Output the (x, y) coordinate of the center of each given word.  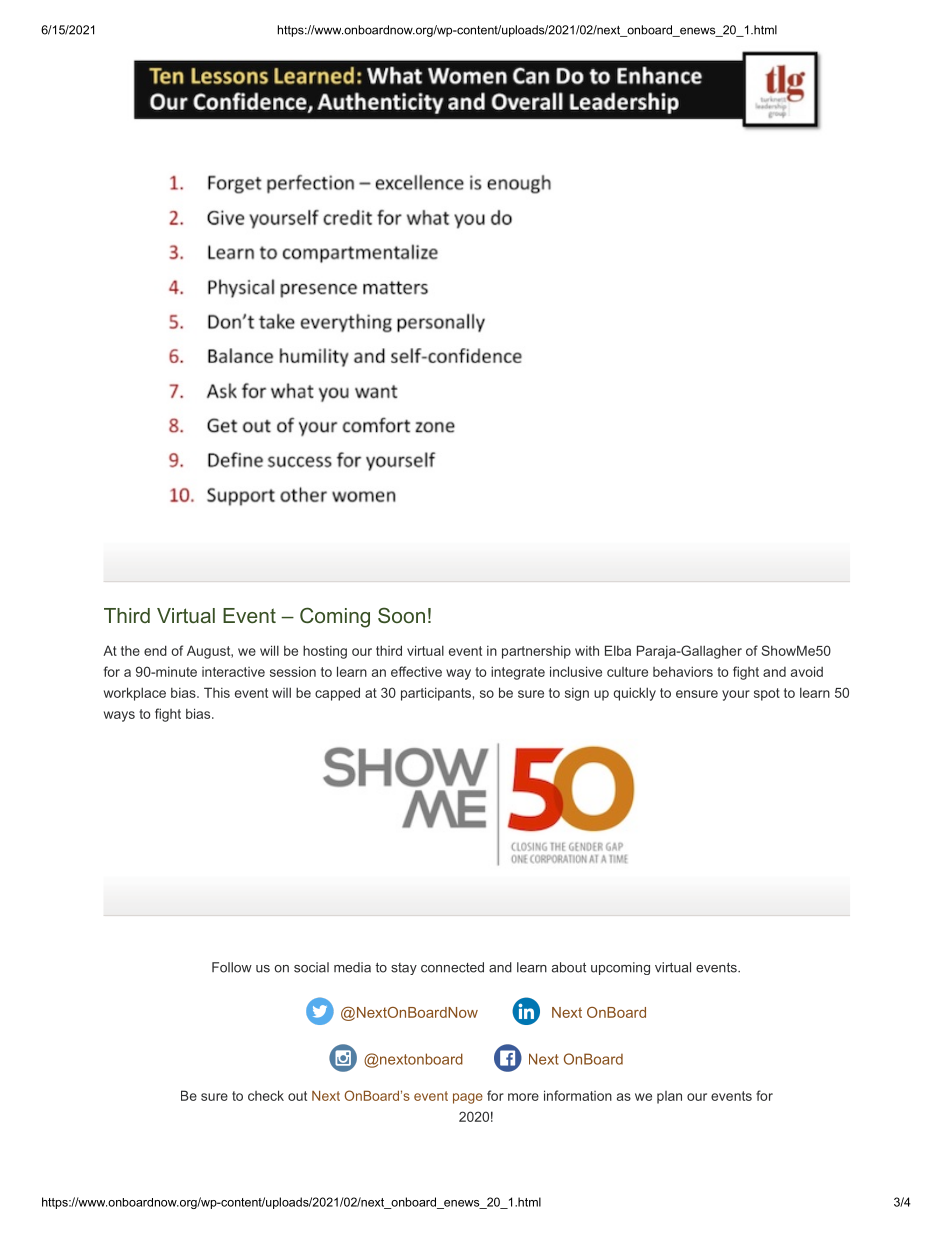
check (266, 1095)
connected (452, 967)
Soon (401, 615)
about (569, 967)
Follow (232, 967)
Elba (618, 650)
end (155, 650)
